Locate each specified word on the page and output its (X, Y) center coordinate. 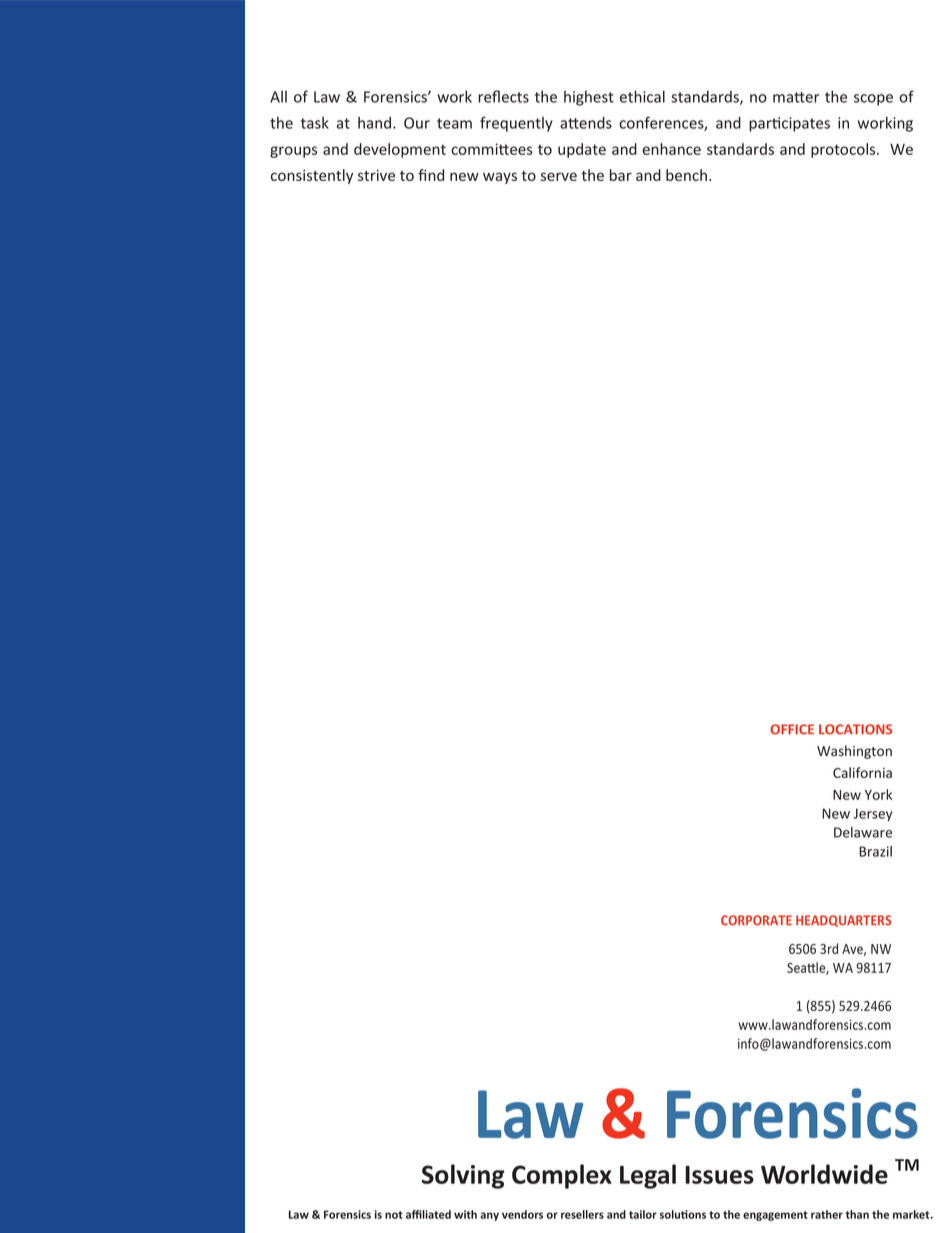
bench (686, 175)
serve (559, 176)
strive (376, 175)
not (394, 1215)
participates (789, 124)
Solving (463, 1176)
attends (586, 123)
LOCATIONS (855, 729)
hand (374, 123)
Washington (854, 752)
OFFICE (792, 729)
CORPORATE (756, 920)
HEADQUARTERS (843, 921)
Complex (562, 1176)
